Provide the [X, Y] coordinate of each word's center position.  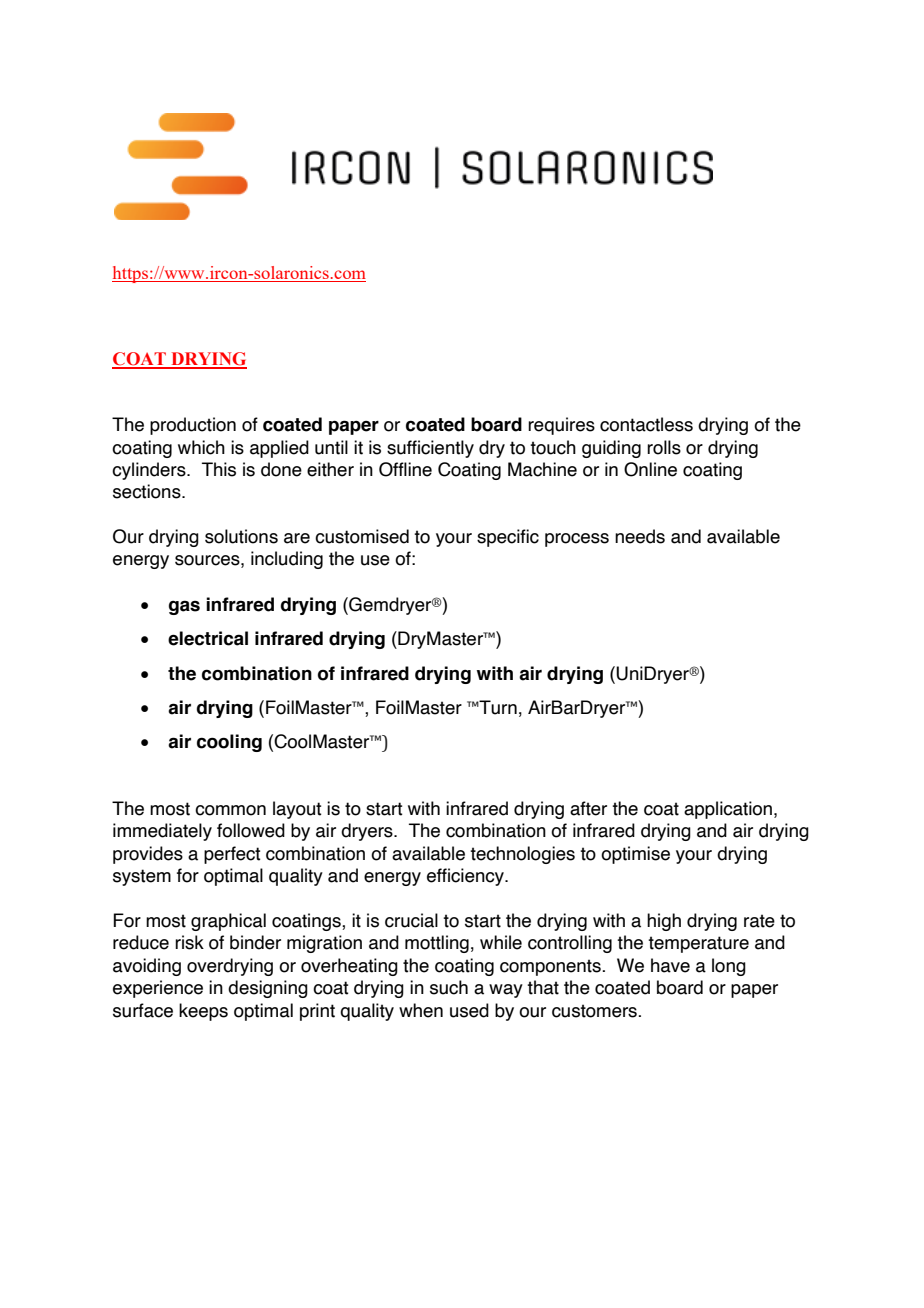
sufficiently [430, 449]
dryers [368, 832]
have [670, 965]
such [449, 987]
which [201, 447]
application [728, 810]
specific [508, 538]
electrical [208, 638]
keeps [203, 1012]
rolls [664, 447]
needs [640, 536]
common [230, 810]
